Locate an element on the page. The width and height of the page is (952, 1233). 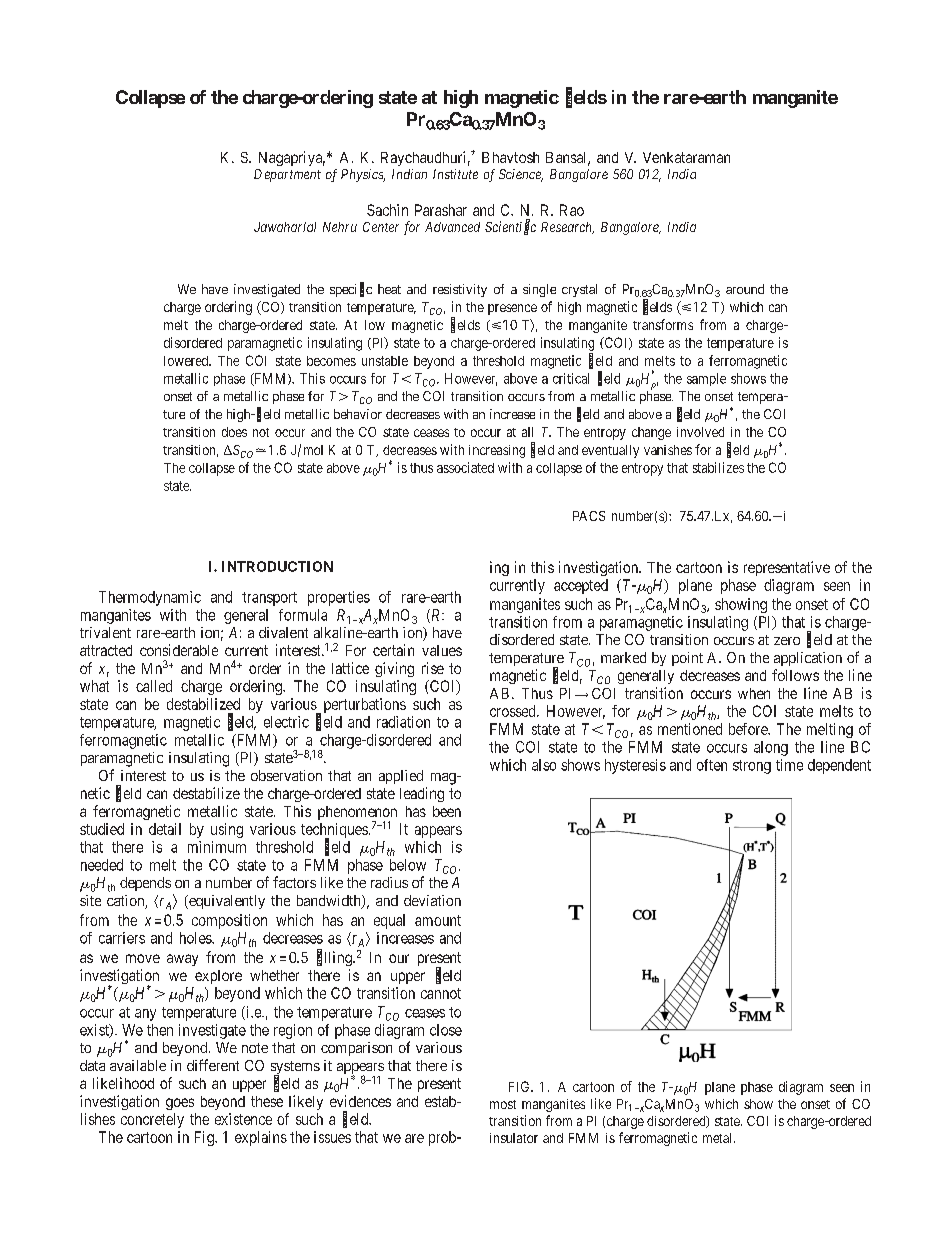
involved is located at coordinates (700, 432).
